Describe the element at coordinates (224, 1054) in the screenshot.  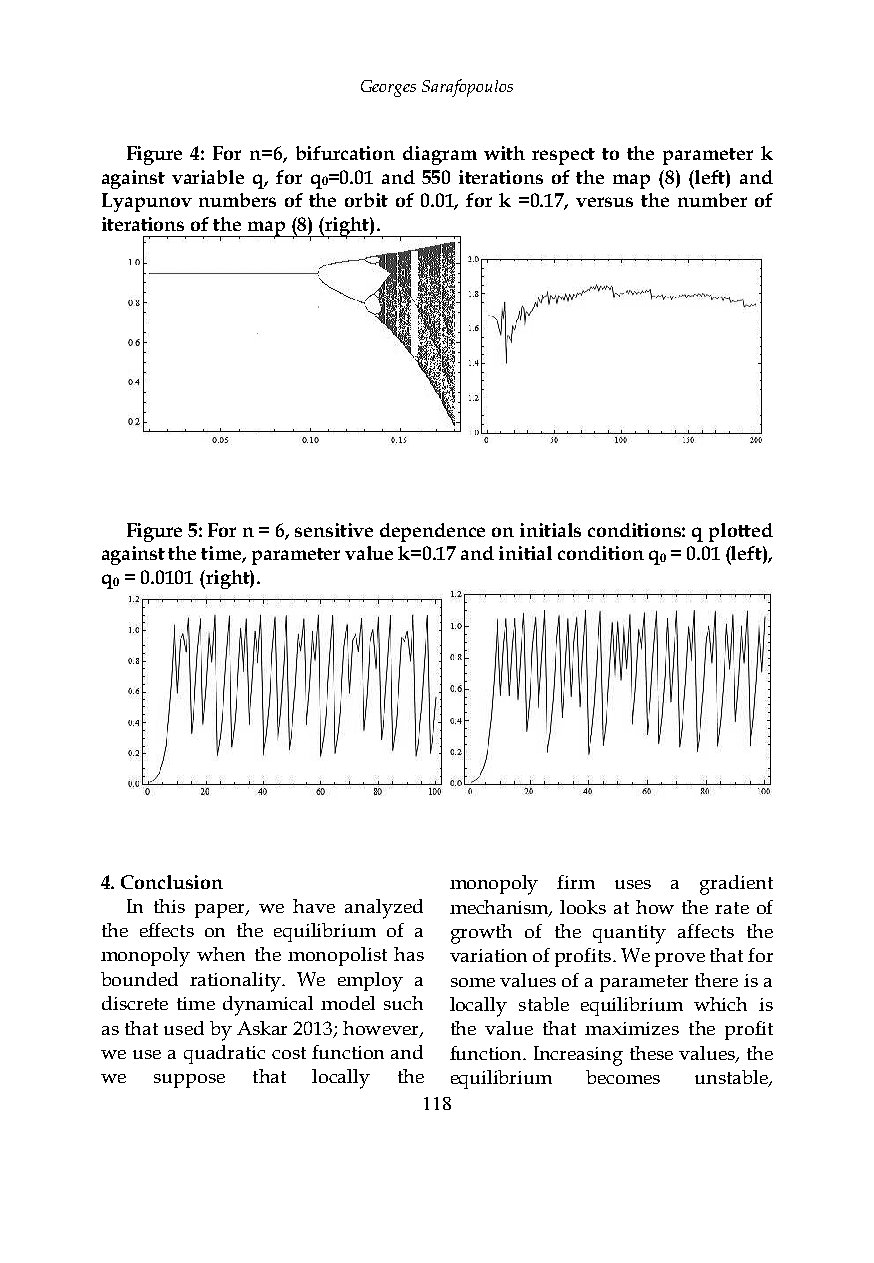
I see `quadratic` at that location.
